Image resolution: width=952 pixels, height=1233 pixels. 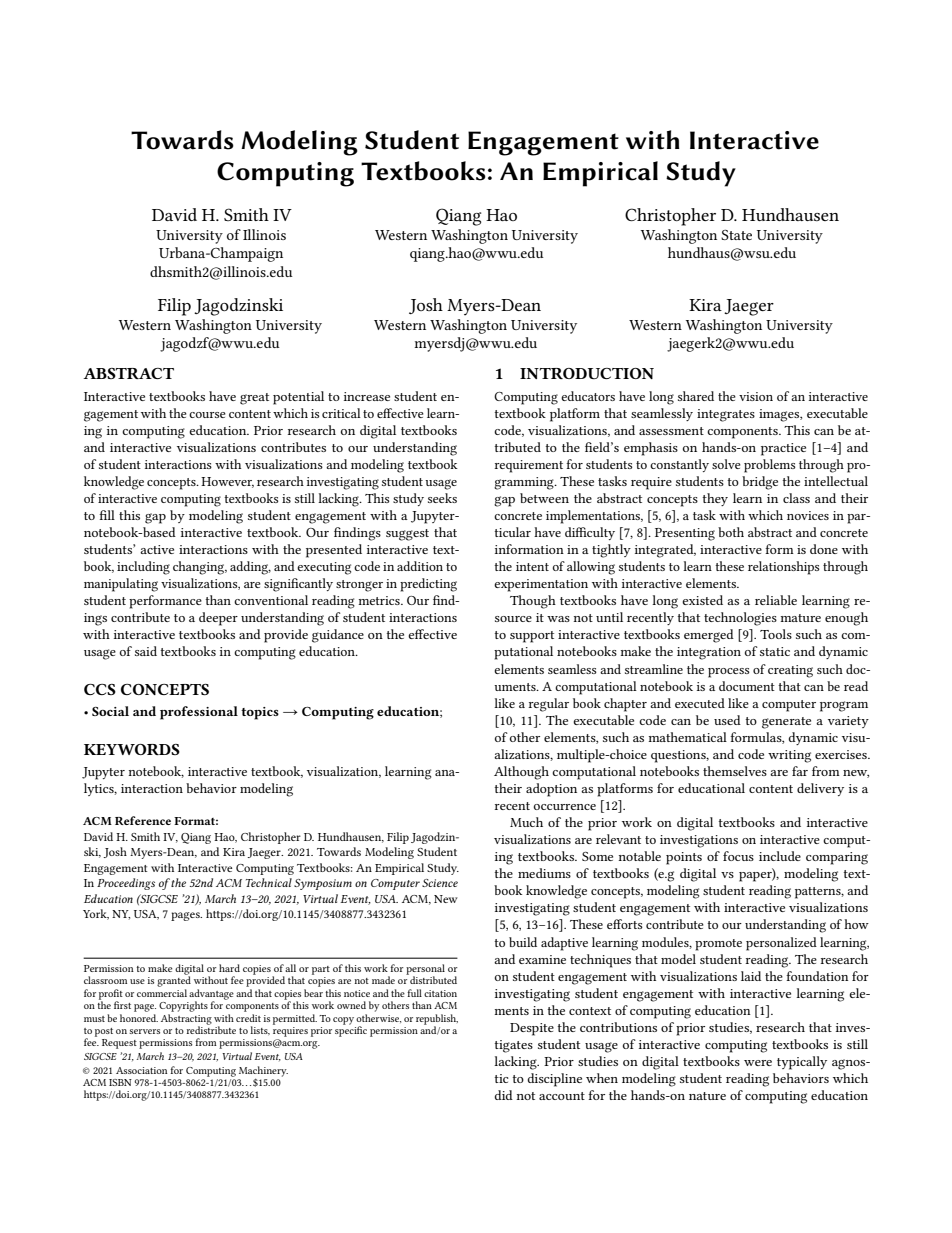 What do you see at coordinates (789, 756) in the image?
I see `writing` at bounding box center [789, 756].
